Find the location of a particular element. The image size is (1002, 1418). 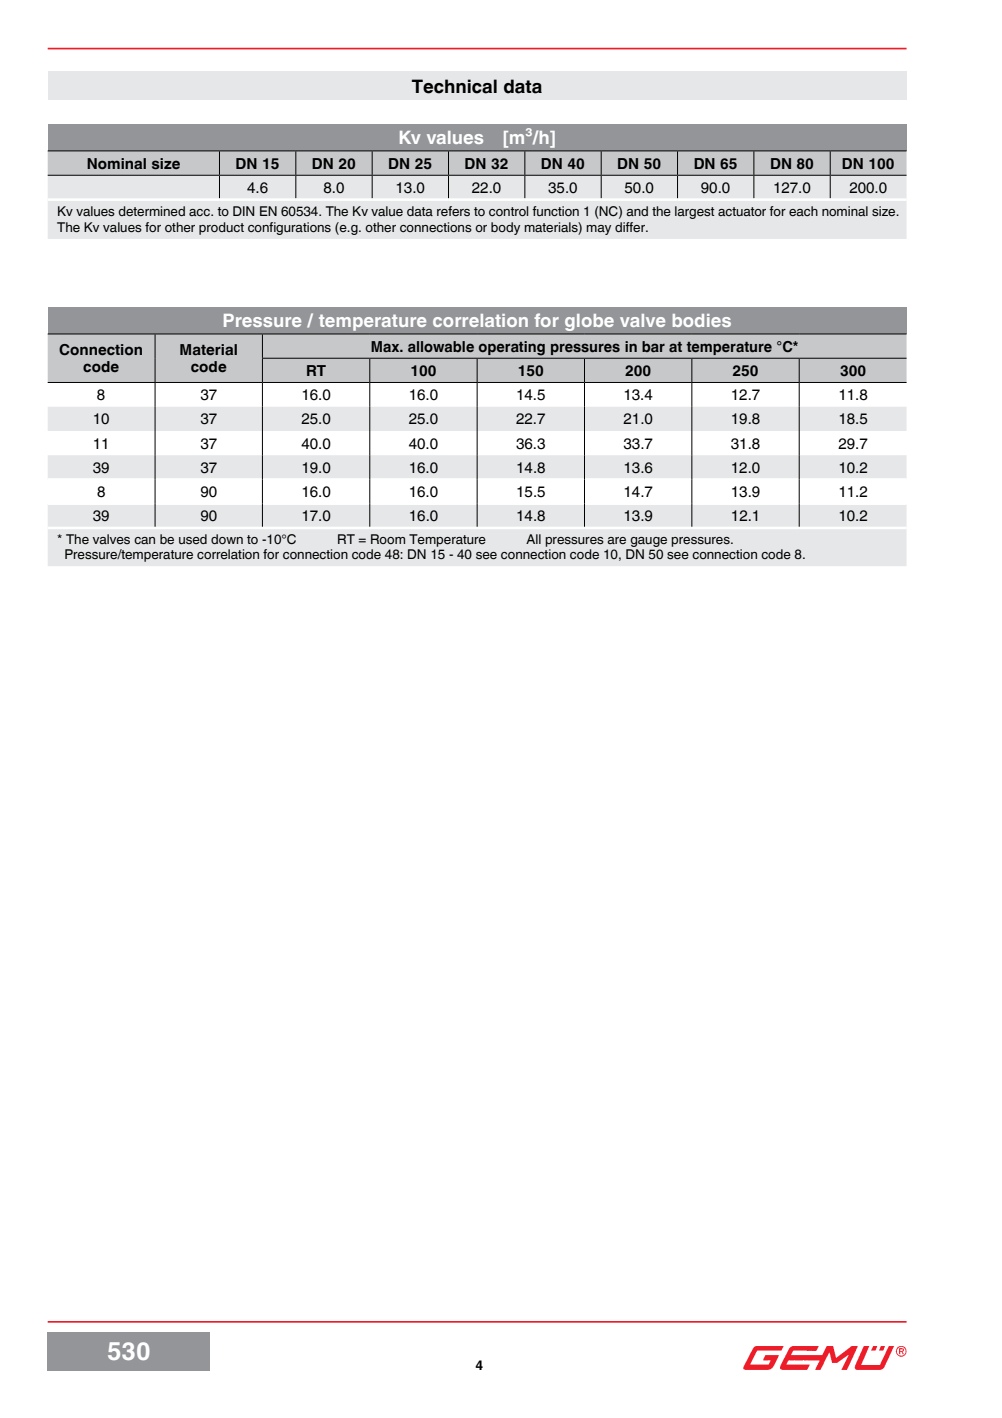

down is located at coordinates (227, 539).
